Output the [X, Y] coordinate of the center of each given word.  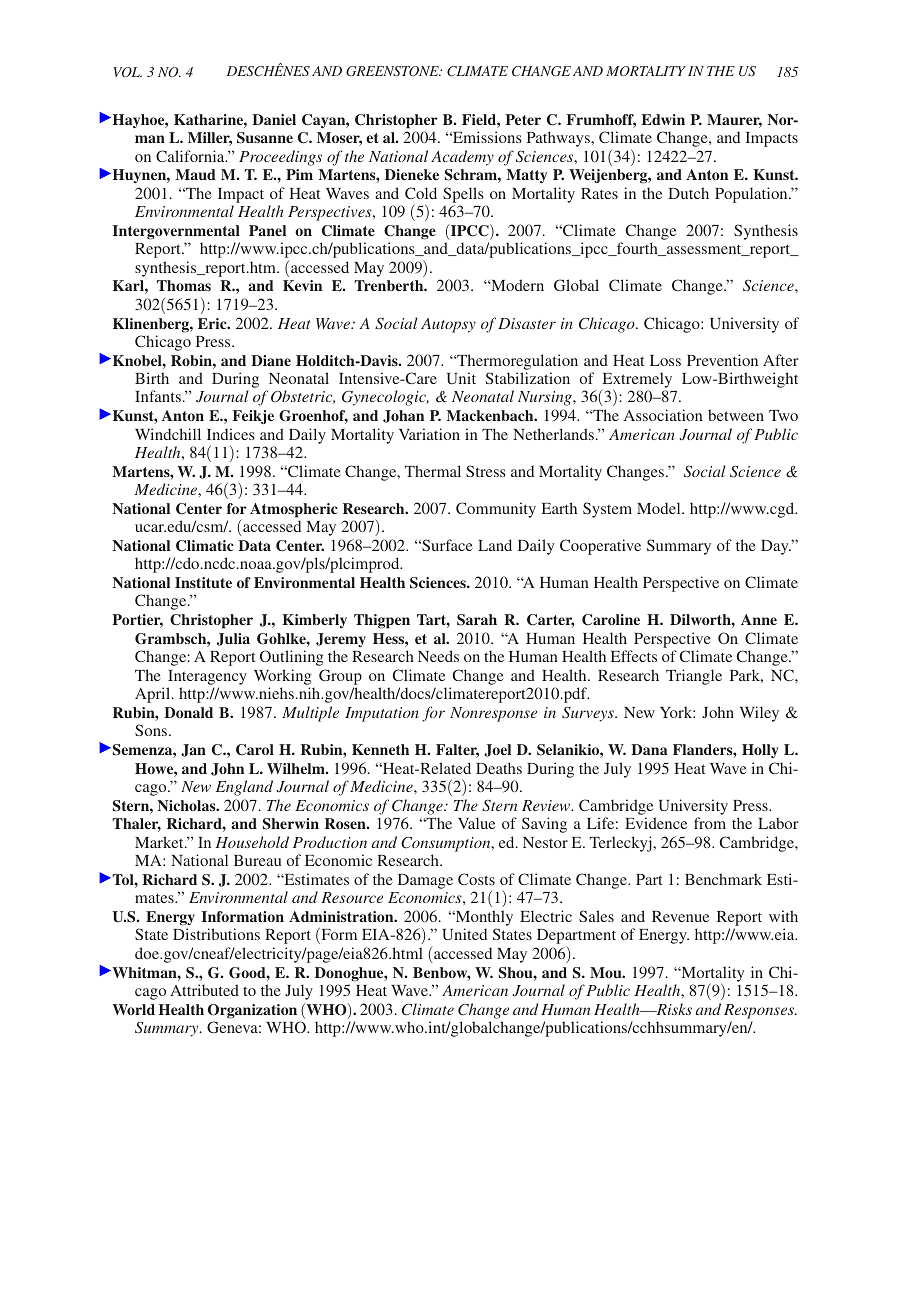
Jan [193, 750]
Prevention [722, 360]
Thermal [433, 471]
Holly [760, 751]
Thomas [184, 285]
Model [660, 508]
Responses [760, 1011]
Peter [523, 119]
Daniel [274, 119]
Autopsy [448, 325]
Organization [252, 1011]
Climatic [205, 546]
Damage [425, 881]
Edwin [663, 119]
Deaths [499, 768]
